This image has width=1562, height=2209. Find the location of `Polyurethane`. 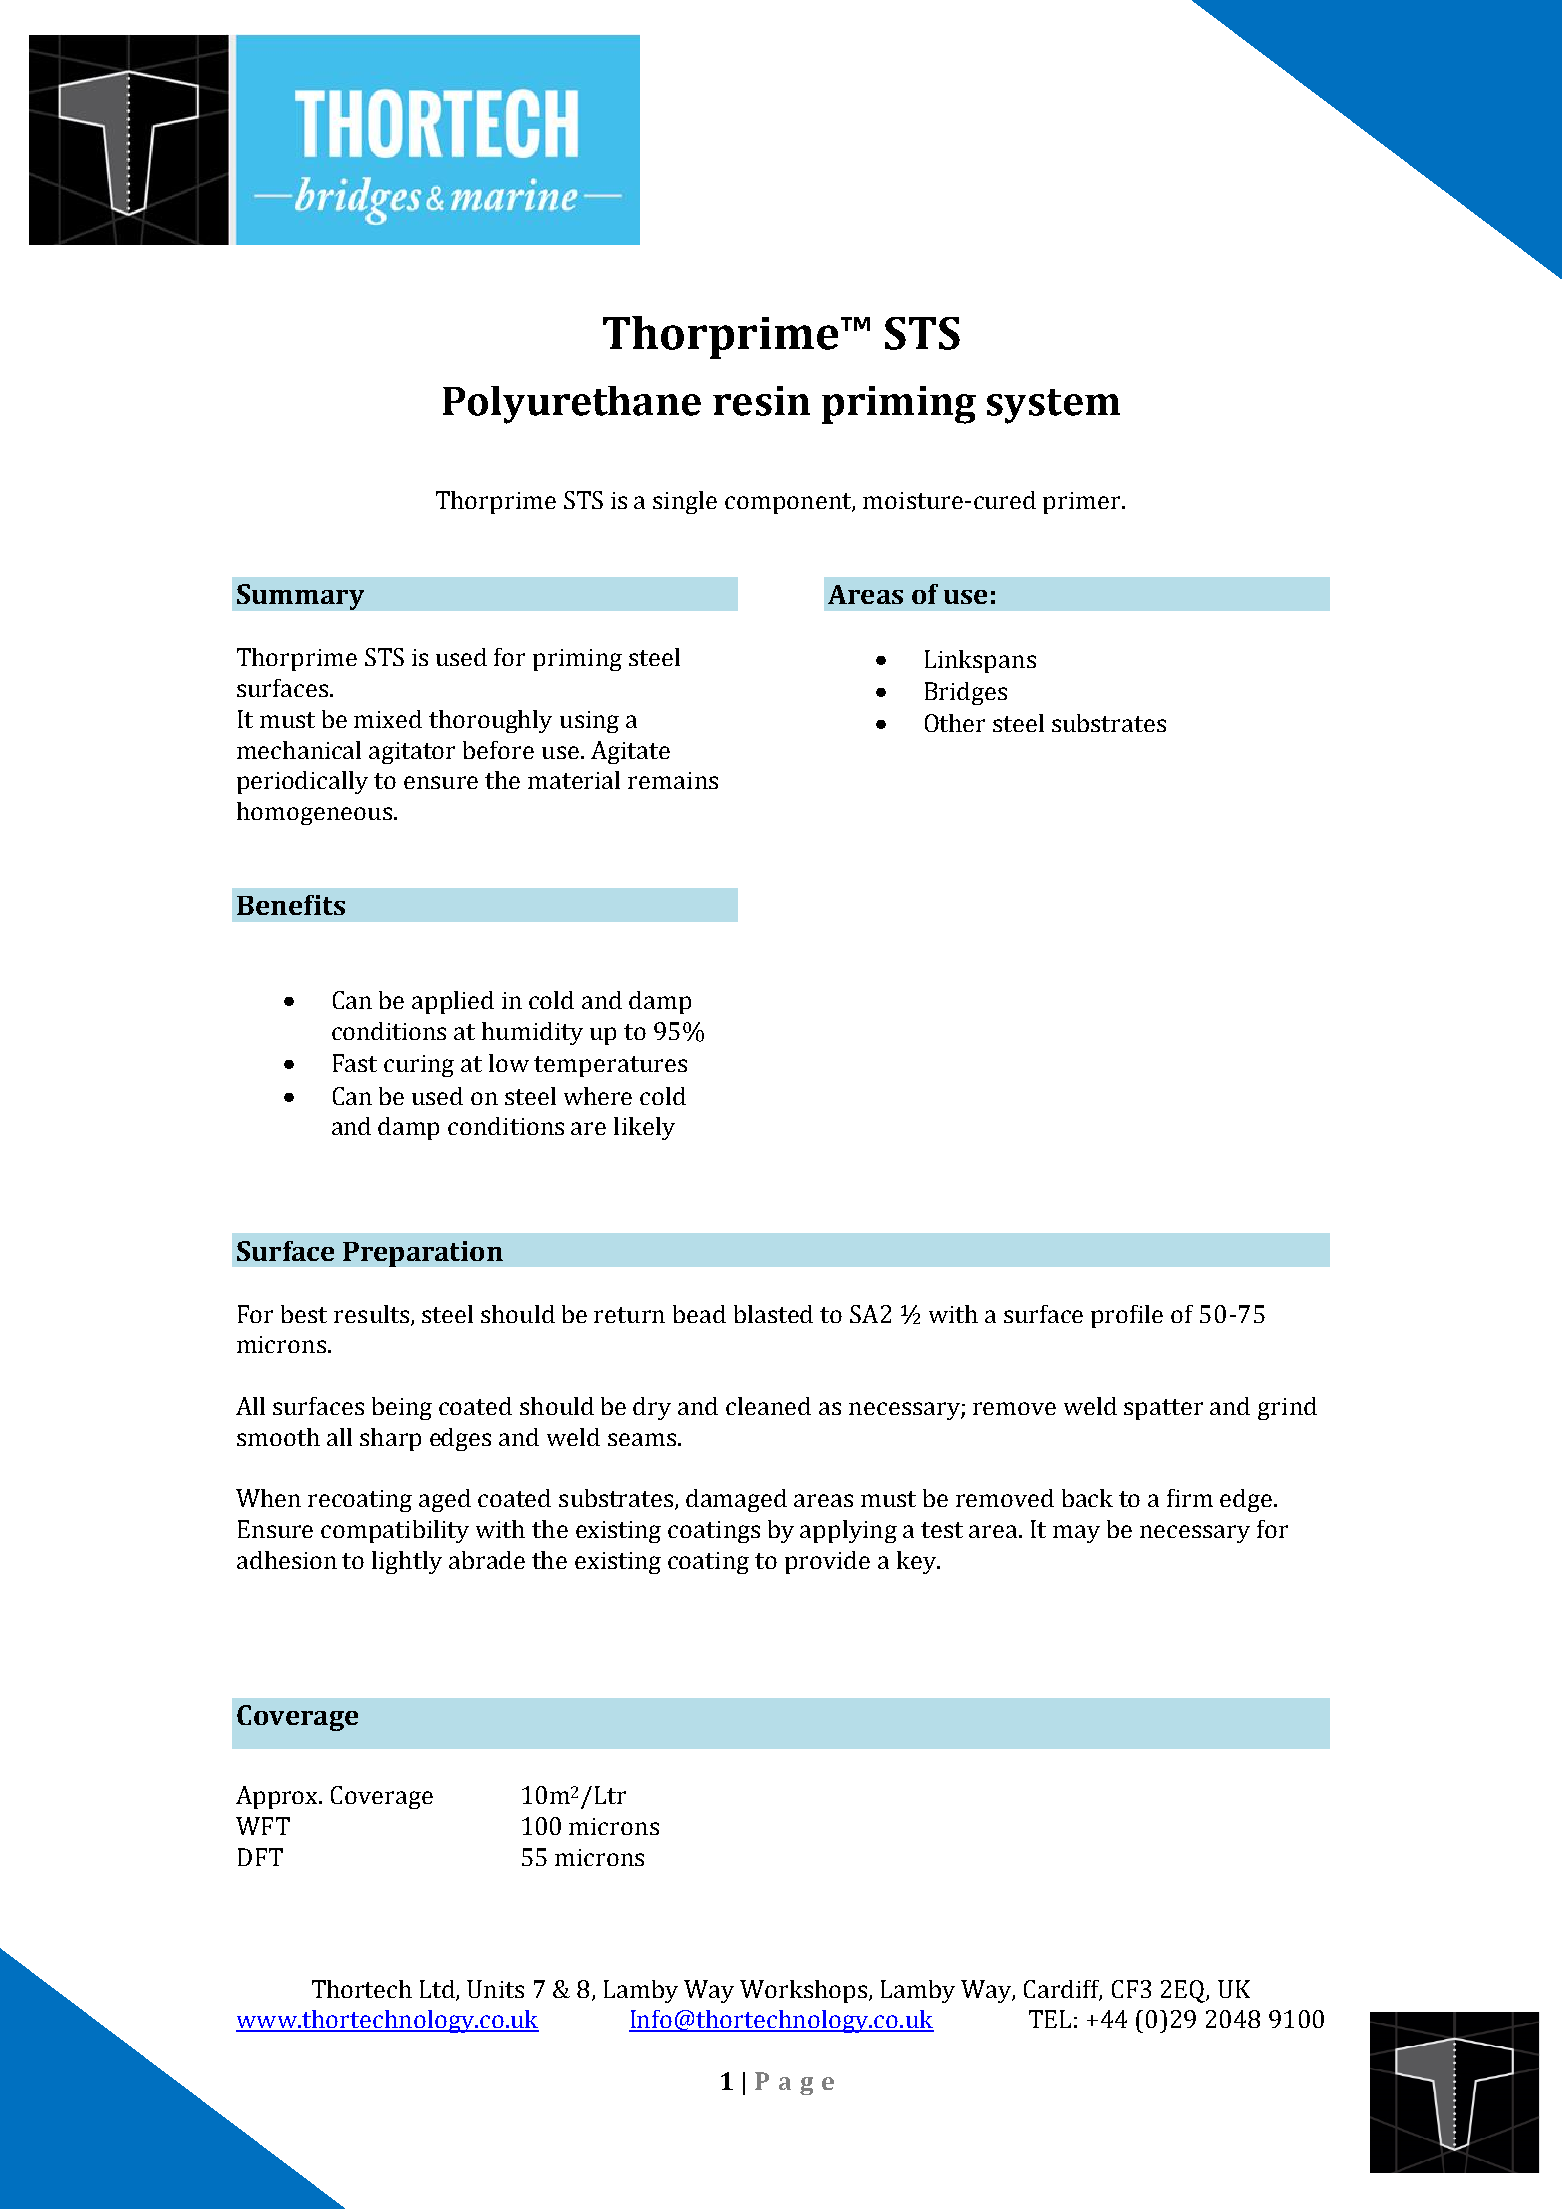

Polyurethane is located at coordinates (572, 405).
